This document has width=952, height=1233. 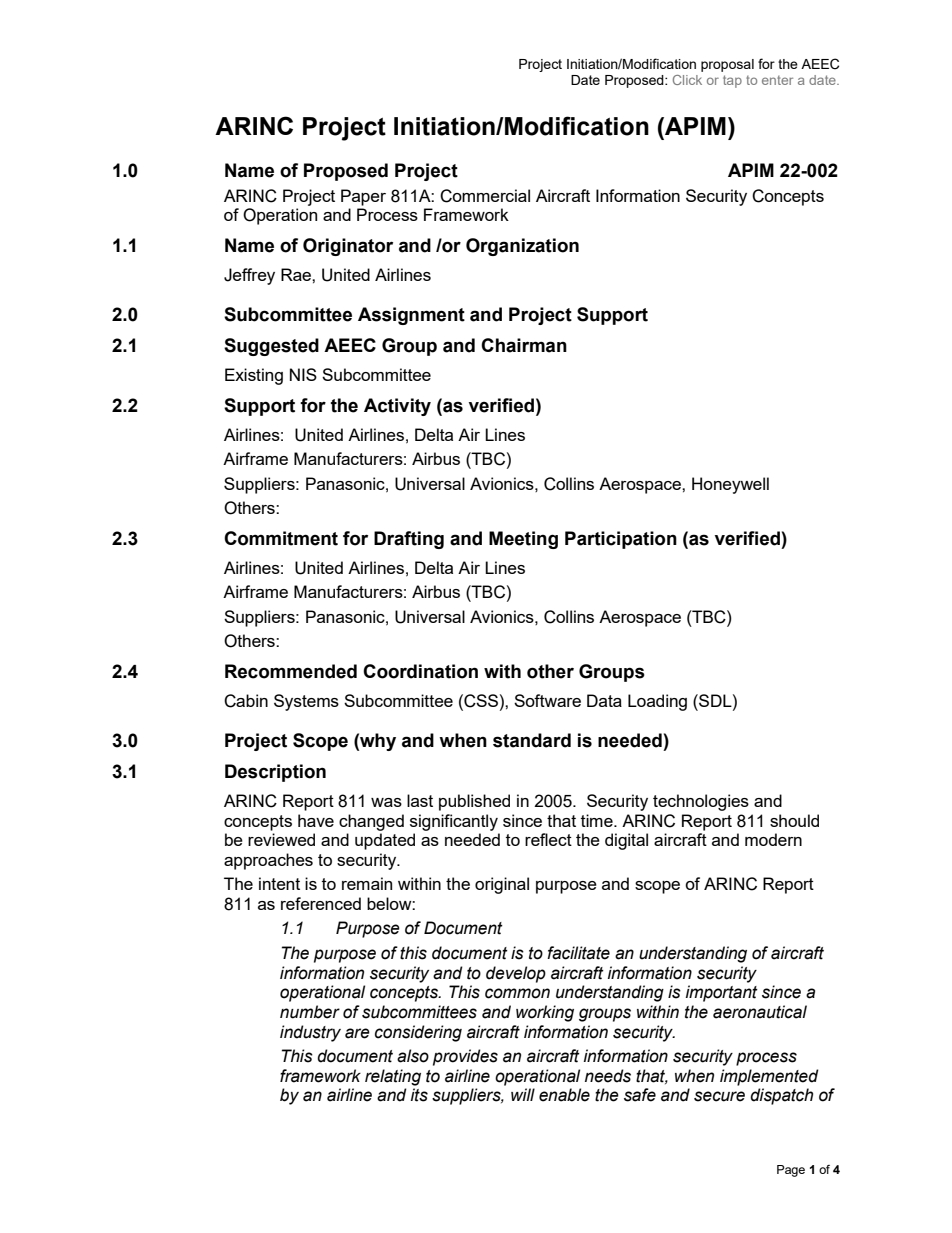 I want to click on secure, so click(x=719, y=1096).
